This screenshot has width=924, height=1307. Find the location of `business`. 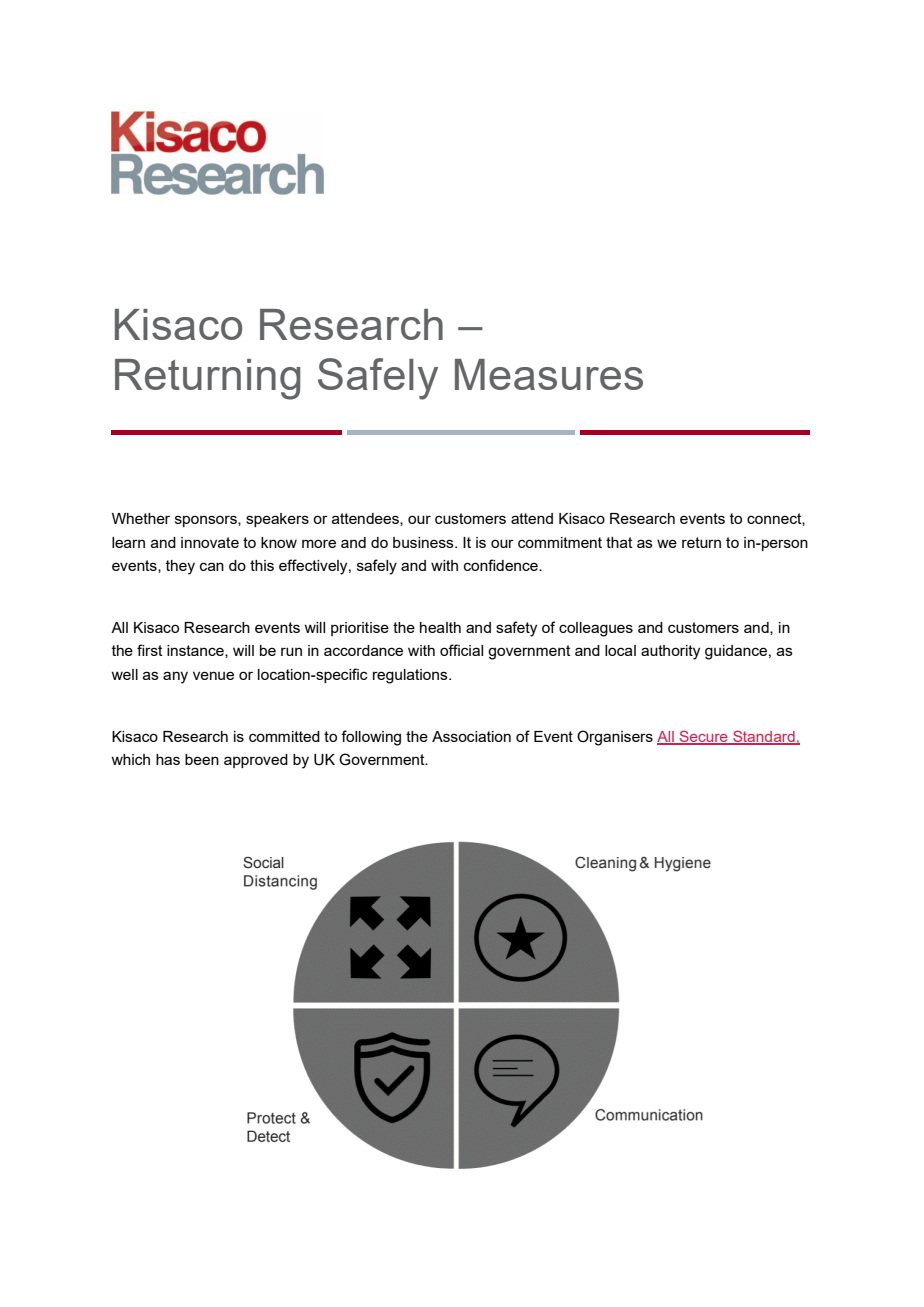

business is located at coordinates (424, 542).
